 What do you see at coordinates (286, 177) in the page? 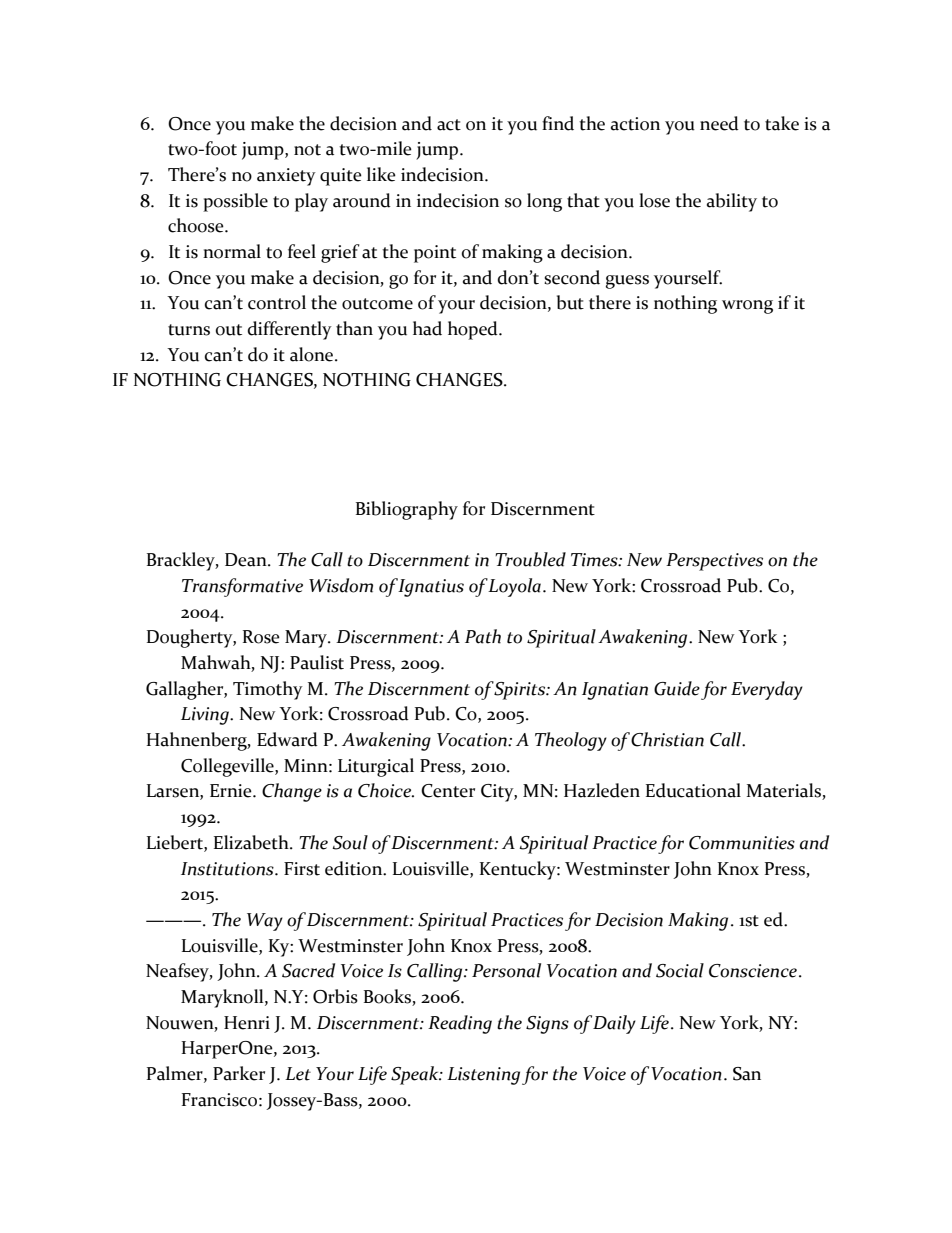
I see `anxiety` at bounding box center [286, 177].
